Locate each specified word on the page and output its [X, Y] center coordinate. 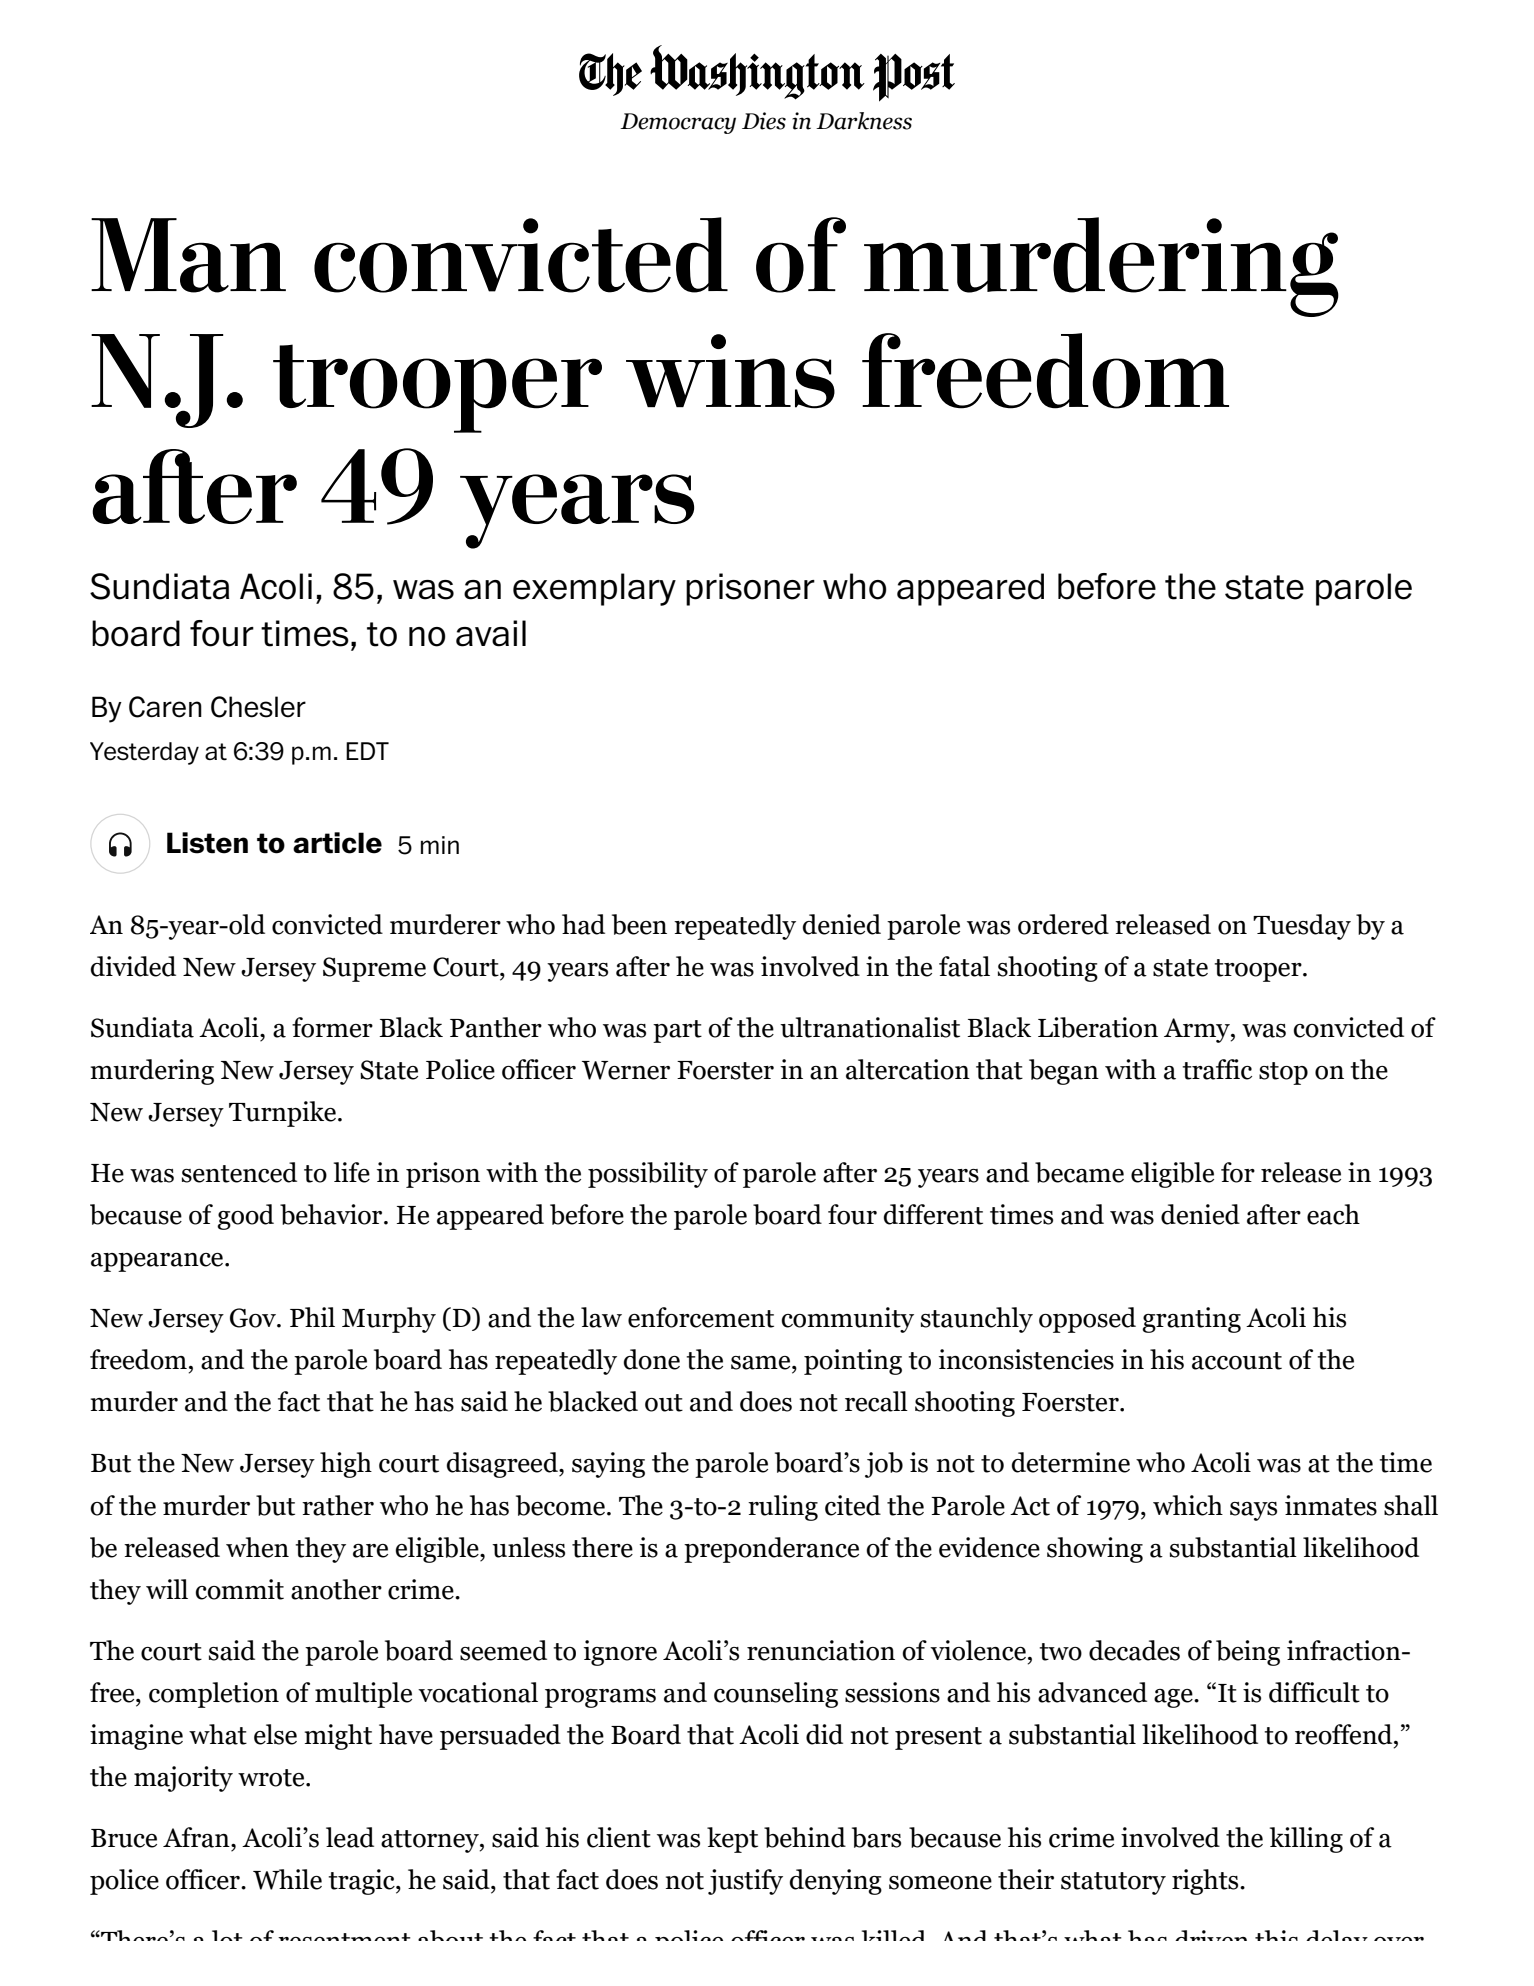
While [287, 1879]
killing [1306, 1840]
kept [732, 1840]
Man [188, 255]
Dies [764, 121]
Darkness [864, 121]
